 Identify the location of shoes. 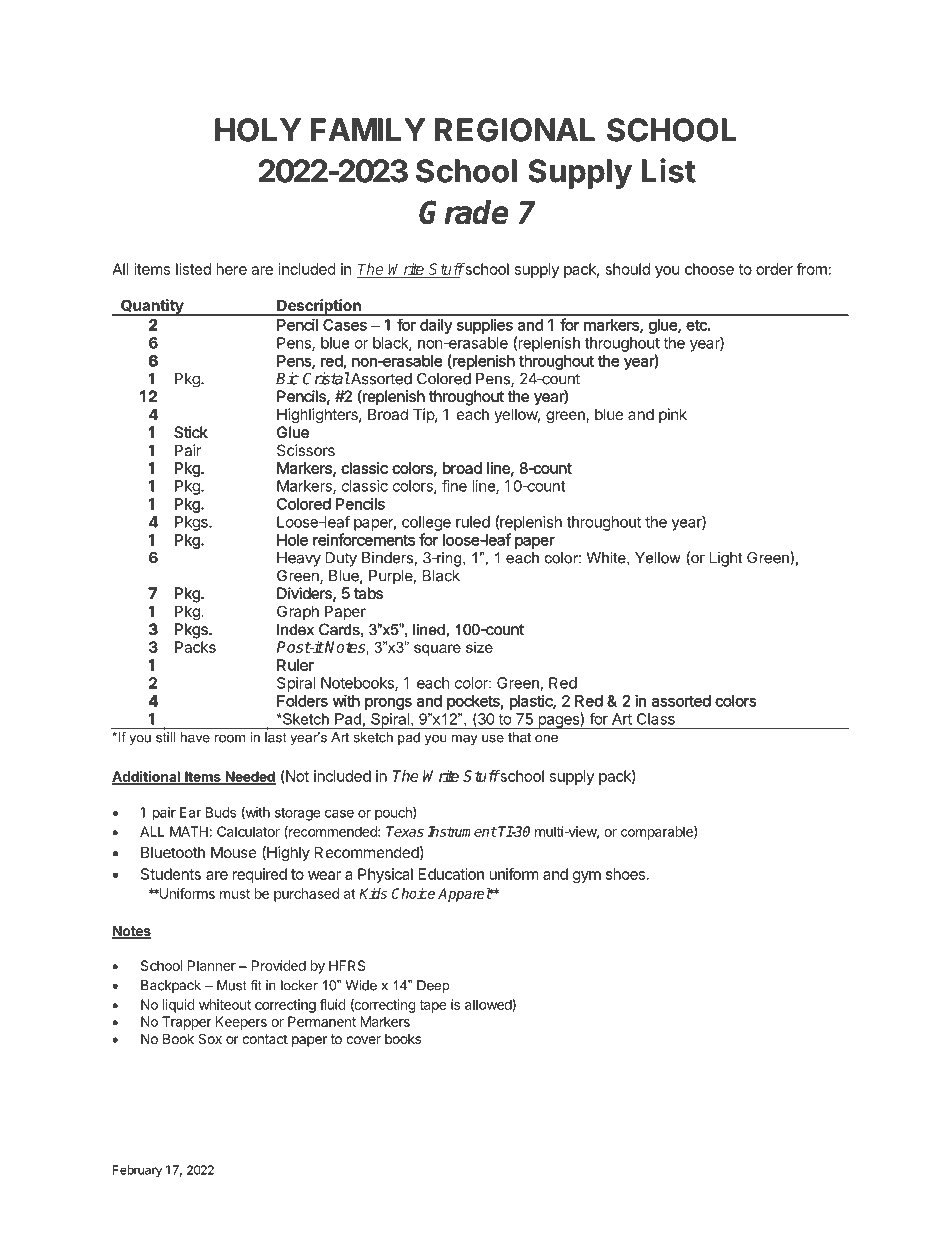
(625, 874).
